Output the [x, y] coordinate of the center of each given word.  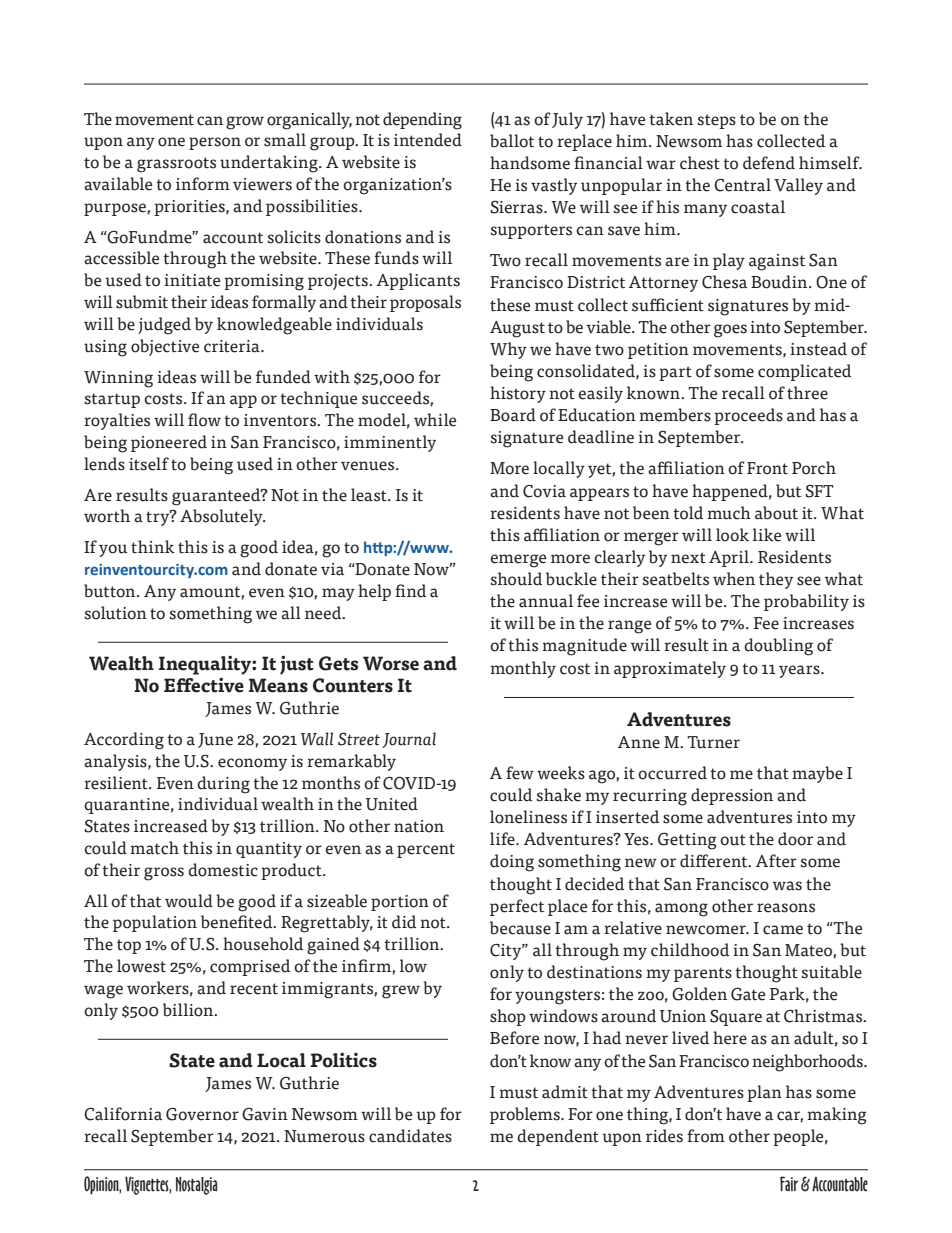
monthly [523, 669]
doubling [778, 647]
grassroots [176, 165]
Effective [204, 685]
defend [769, 163]
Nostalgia [196, 1185]
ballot [512, 141]
